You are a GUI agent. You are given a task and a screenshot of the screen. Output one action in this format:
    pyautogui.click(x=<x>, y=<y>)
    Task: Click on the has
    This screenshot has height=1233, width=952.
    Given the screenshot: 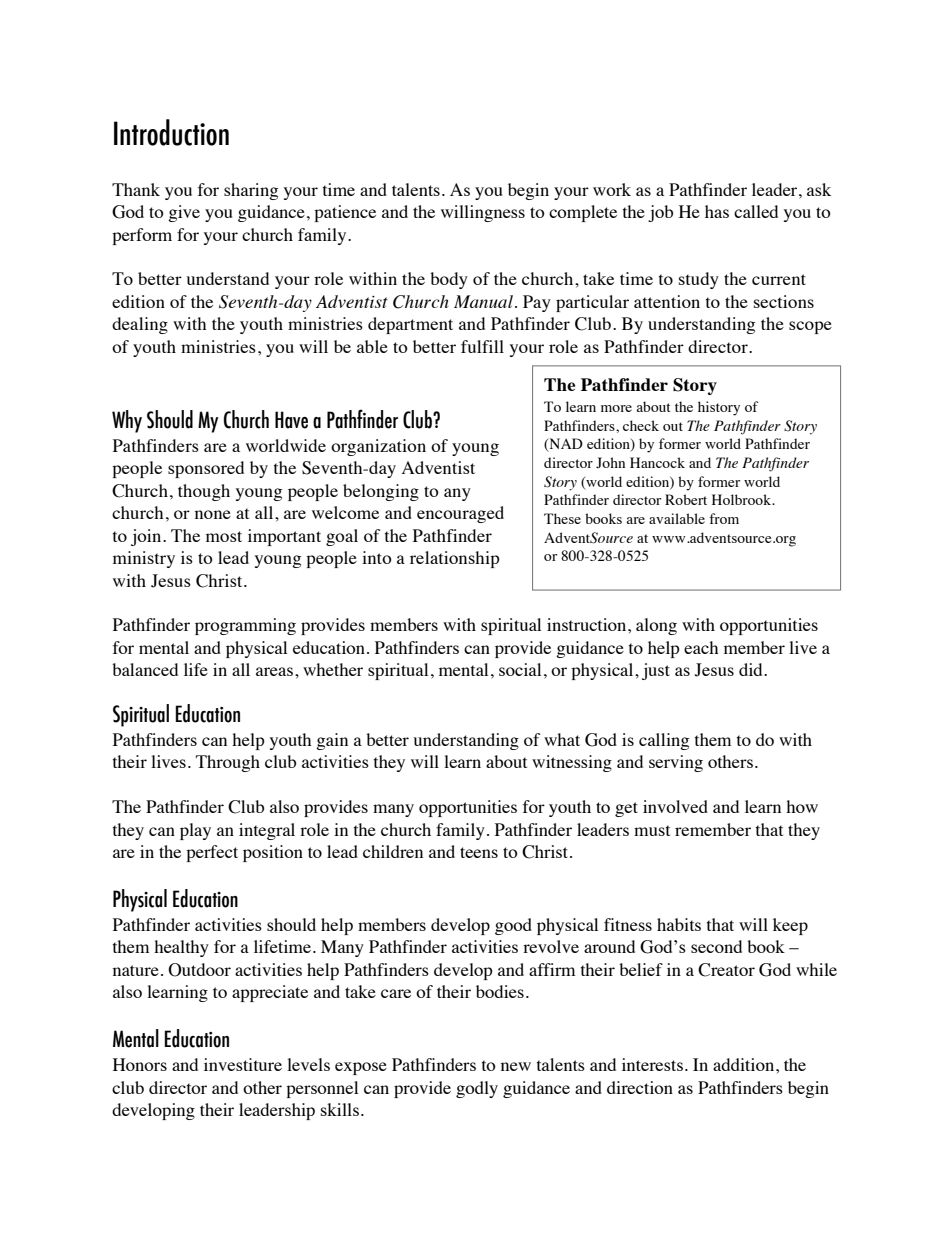 What is the action you would take?
    pyautogui.click(x=717, y=211)
